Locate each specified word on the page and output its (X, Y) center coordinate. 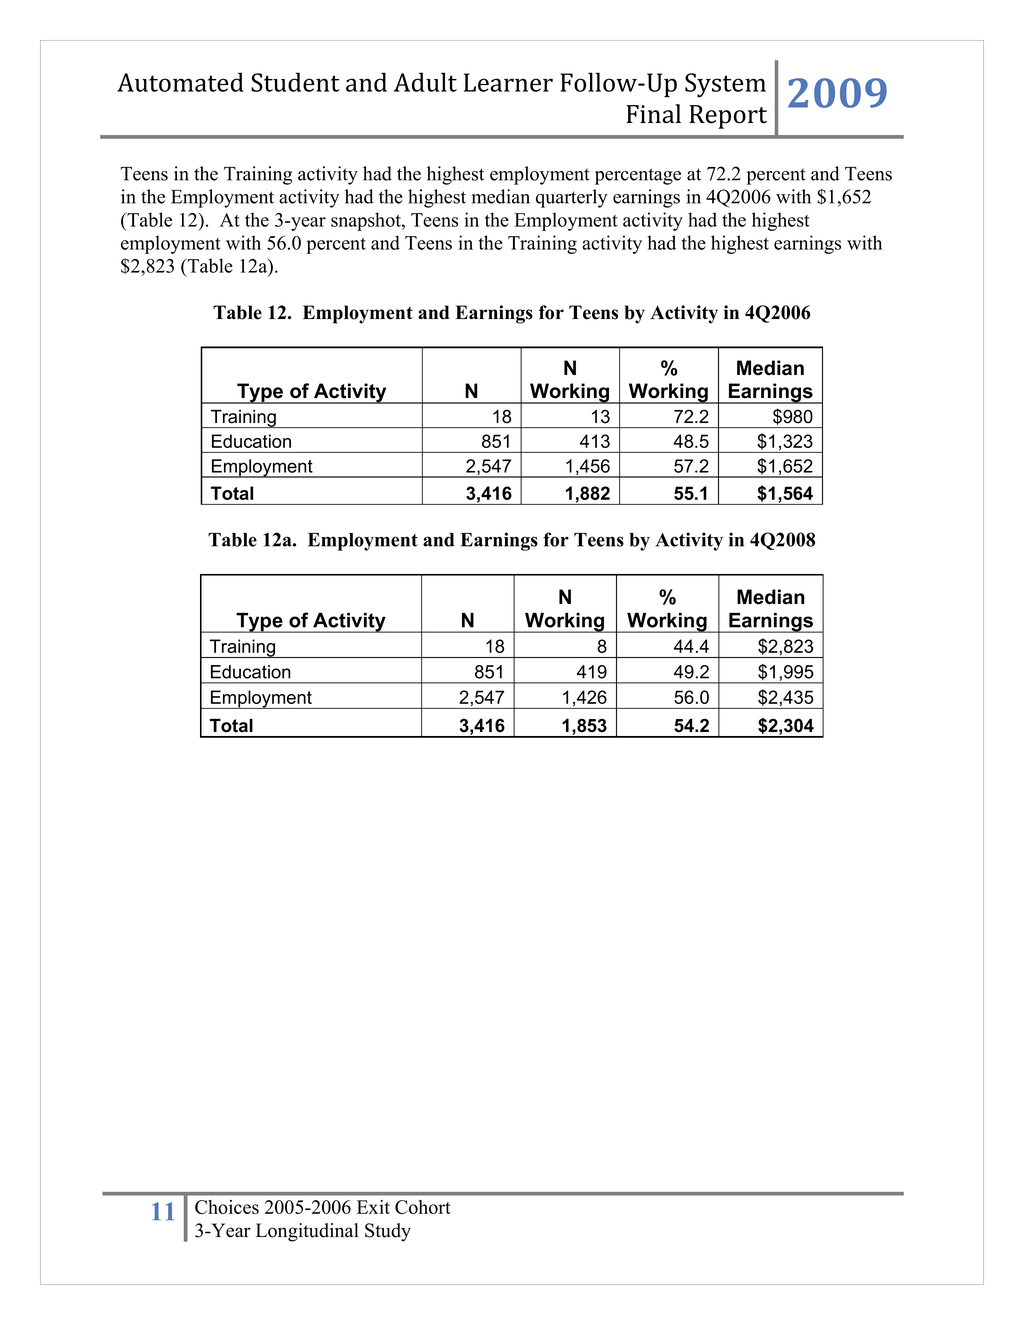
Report (728, 117)
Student (295, 82)
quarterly (571, 198)
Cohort (423, 1207)
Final (653, 114)
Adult (425, 82)
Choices (227, 1207)
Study (388, 1232)
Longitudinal (307, 1232)
